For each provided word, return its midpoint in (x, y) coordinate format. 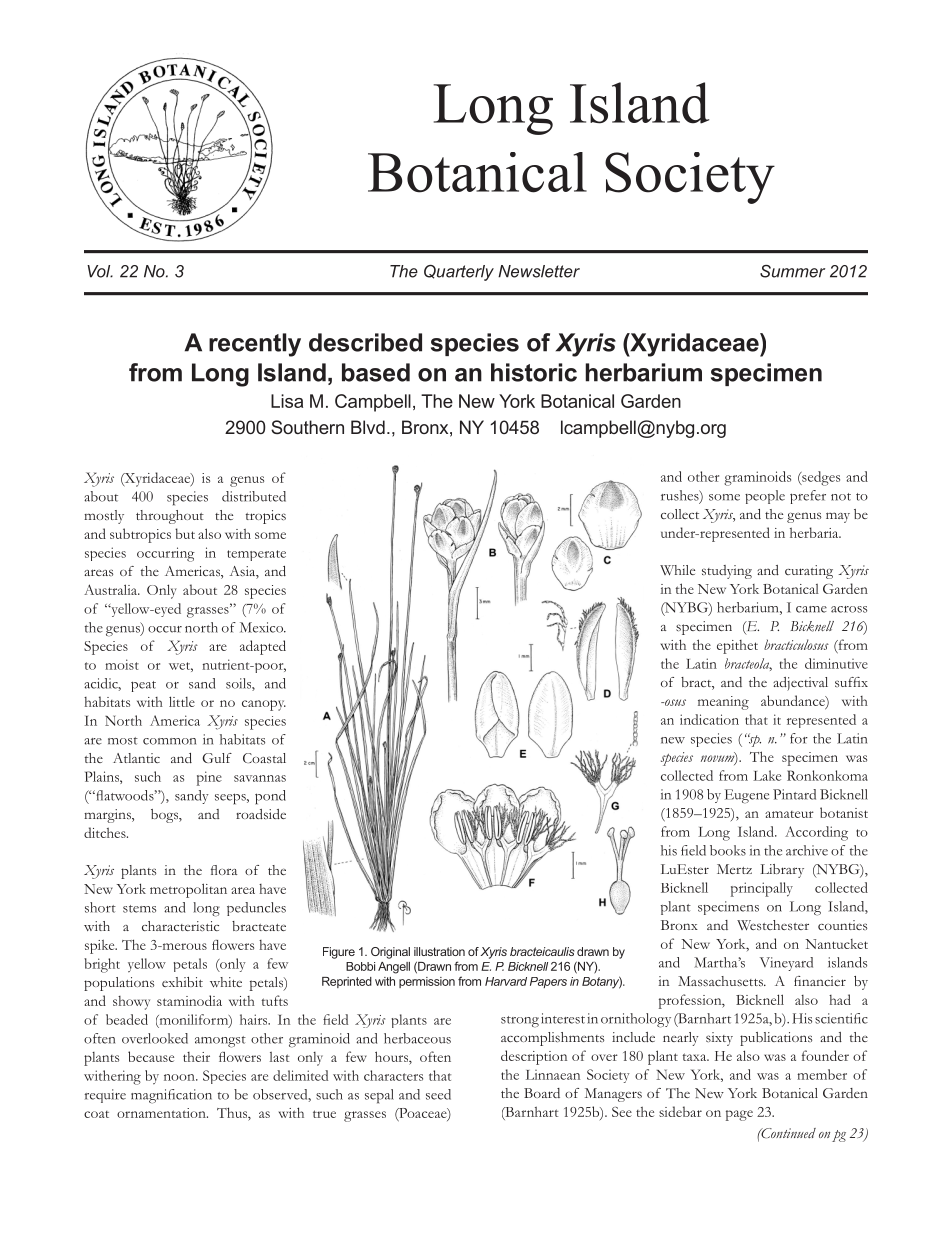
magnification (171, 1096)
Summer (792, 271)
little (182, 701)
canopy (264, 705)
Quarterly (459, 273)
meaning (723, 703)
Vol (100, 271)
